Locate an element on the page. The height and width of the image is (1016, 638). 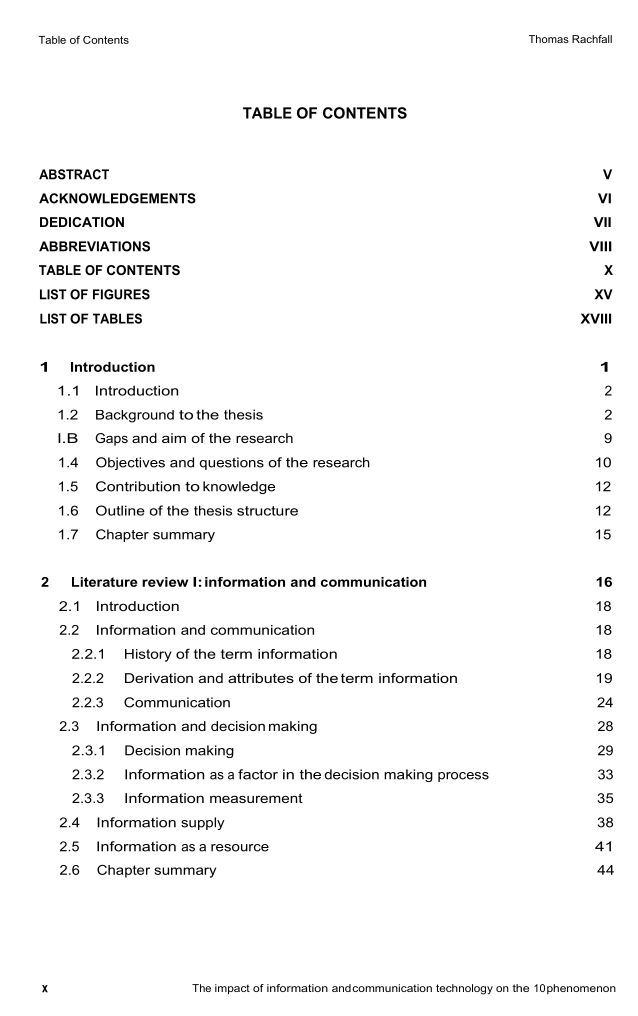
questions is located at coordinates (232, 463).
